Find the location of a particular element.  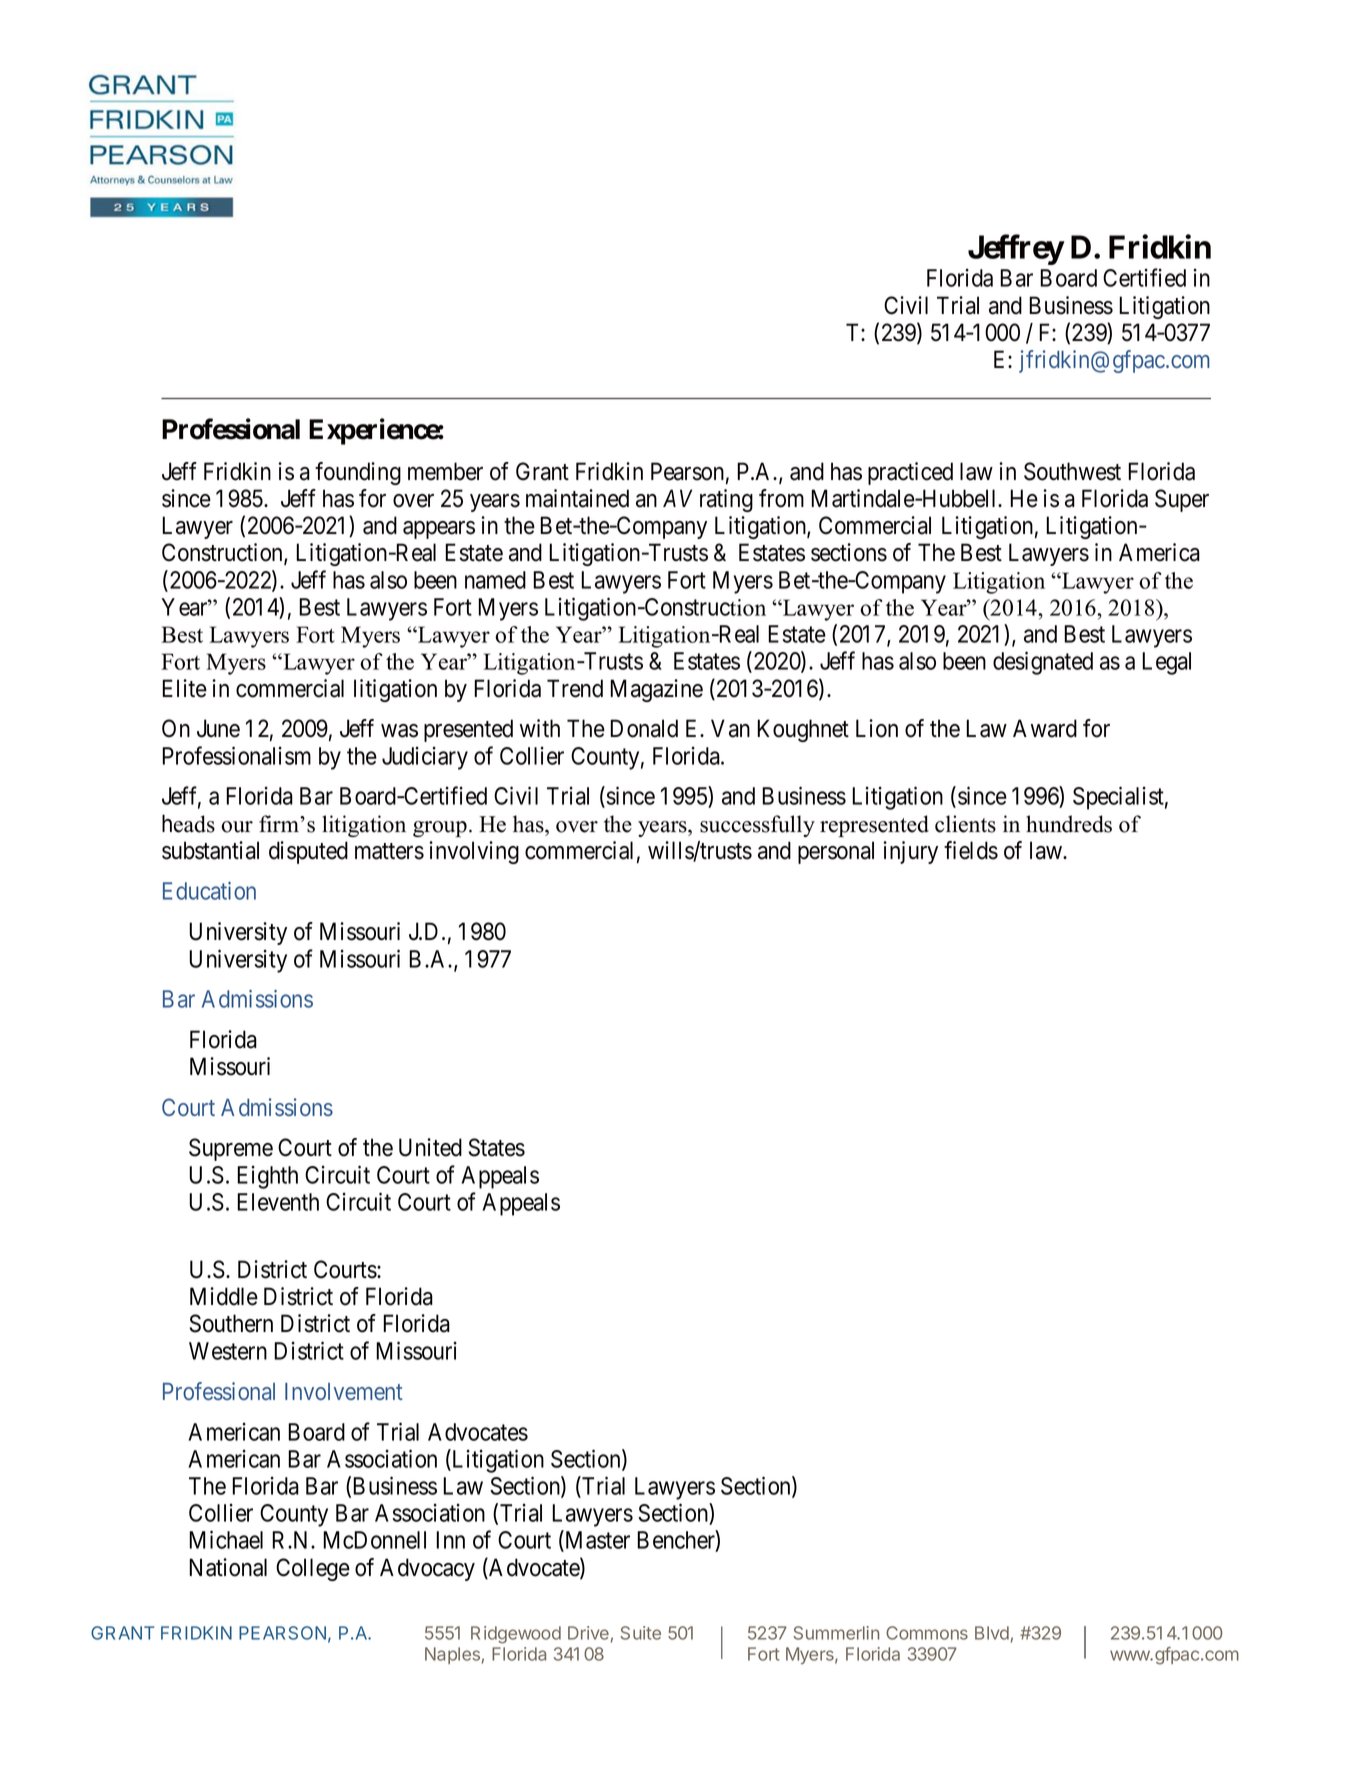

rating is located at coordinates (726, 500).
